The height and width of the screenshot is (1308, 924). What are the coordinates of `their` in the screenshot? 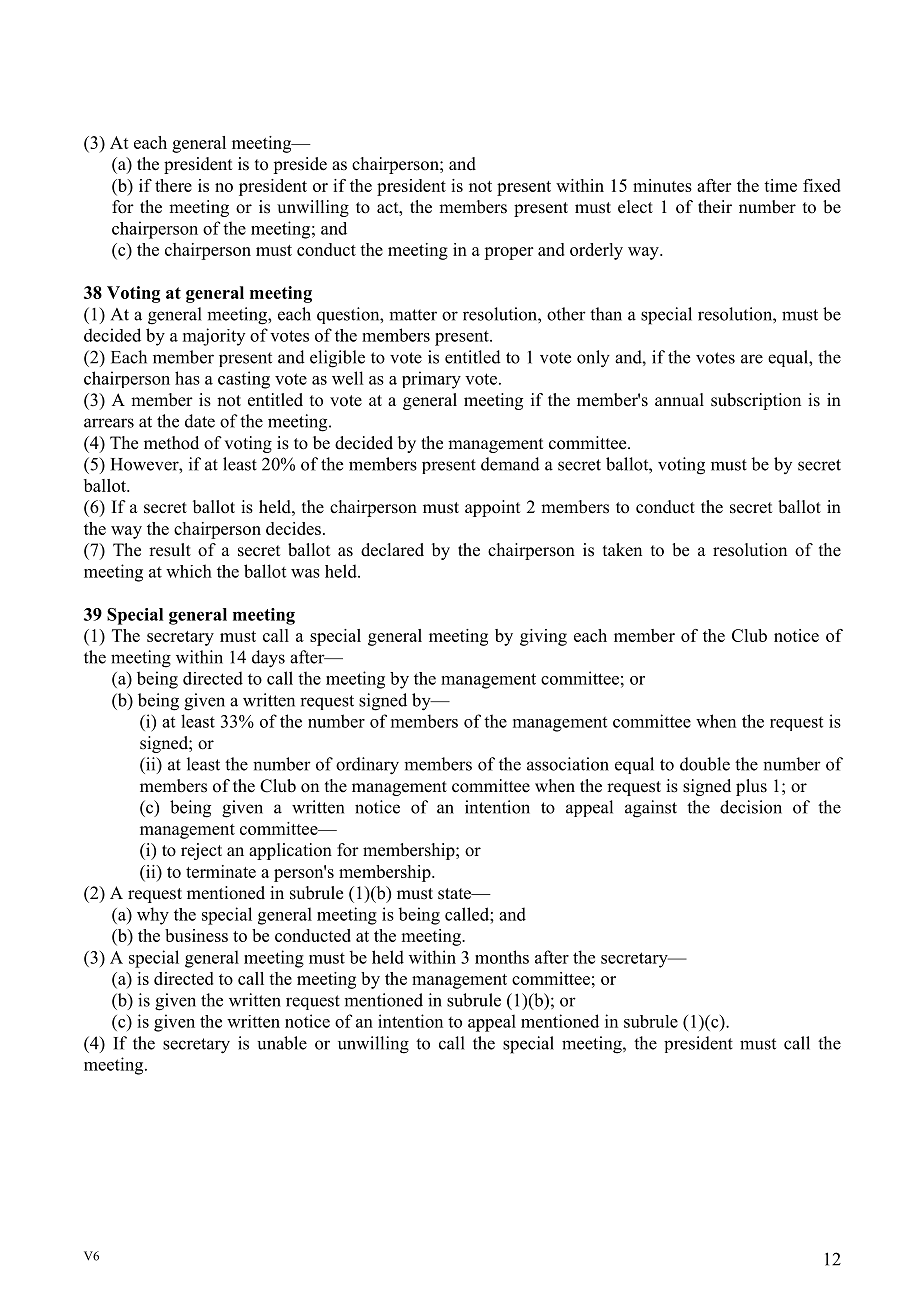 It's located at (715, 207).
